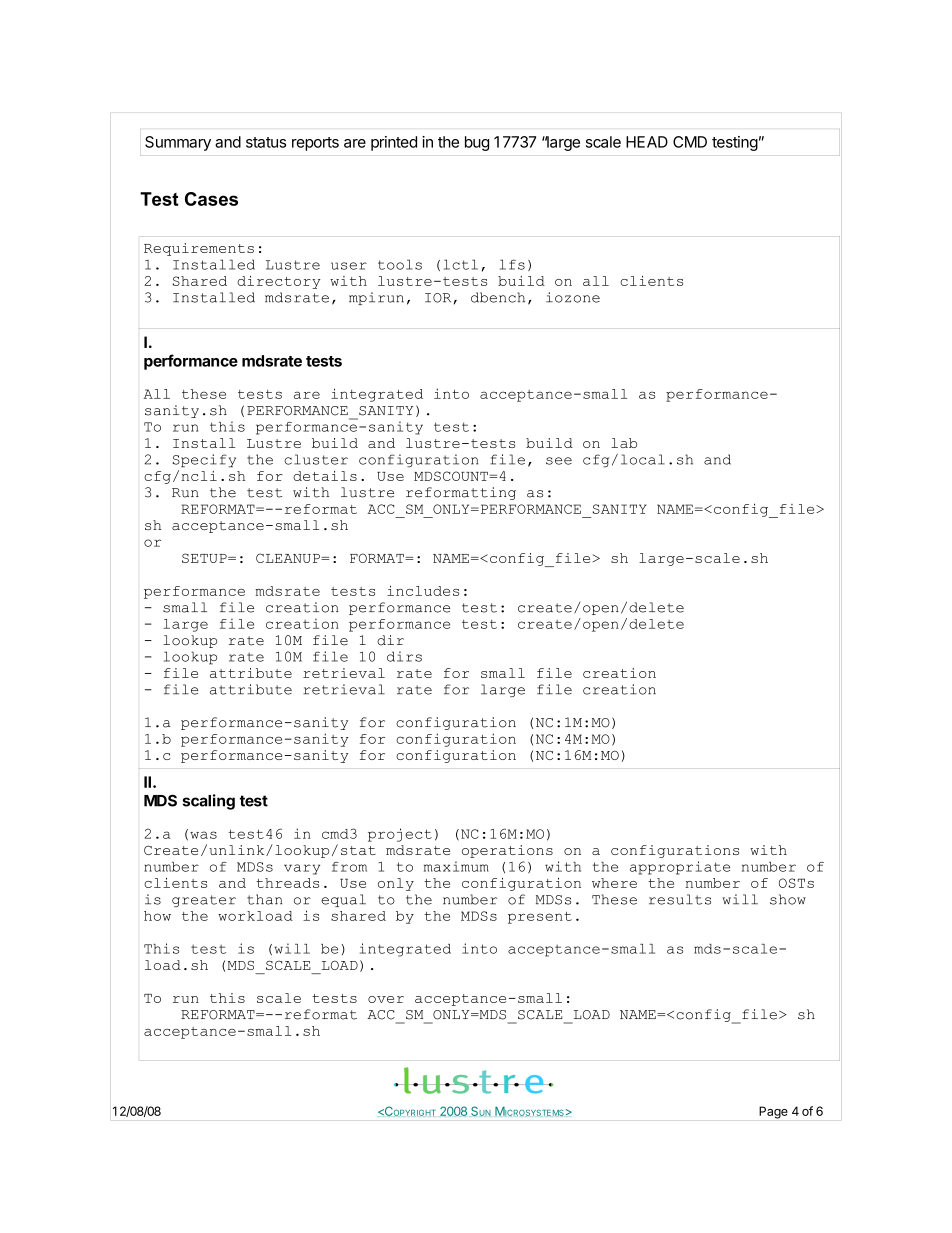 This page has height=1233, width=952. I want to click on bug, so click(477, 143).
